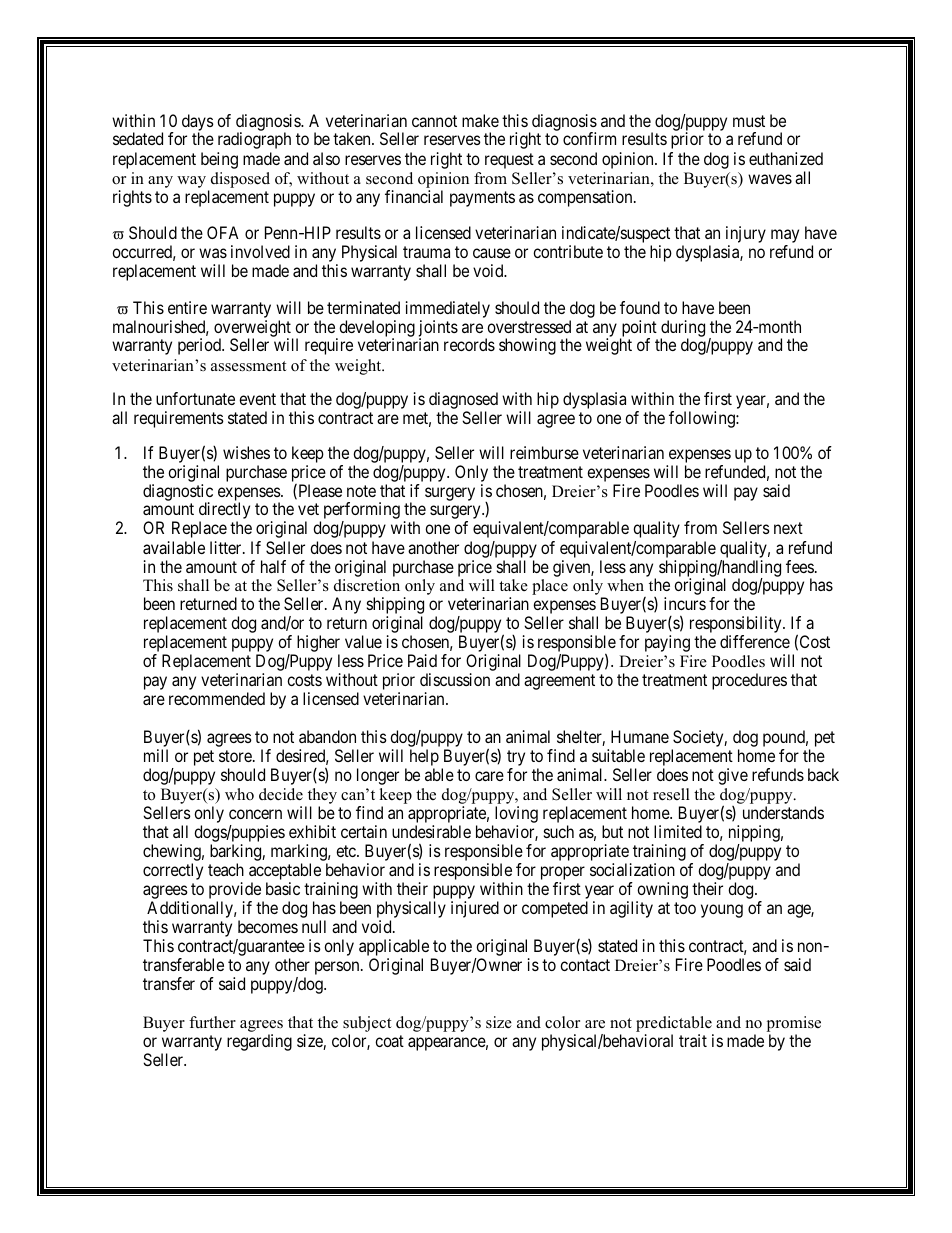  Describe the element at coordinates (783, 812) in the screenshot. I see `understands` at that location.
